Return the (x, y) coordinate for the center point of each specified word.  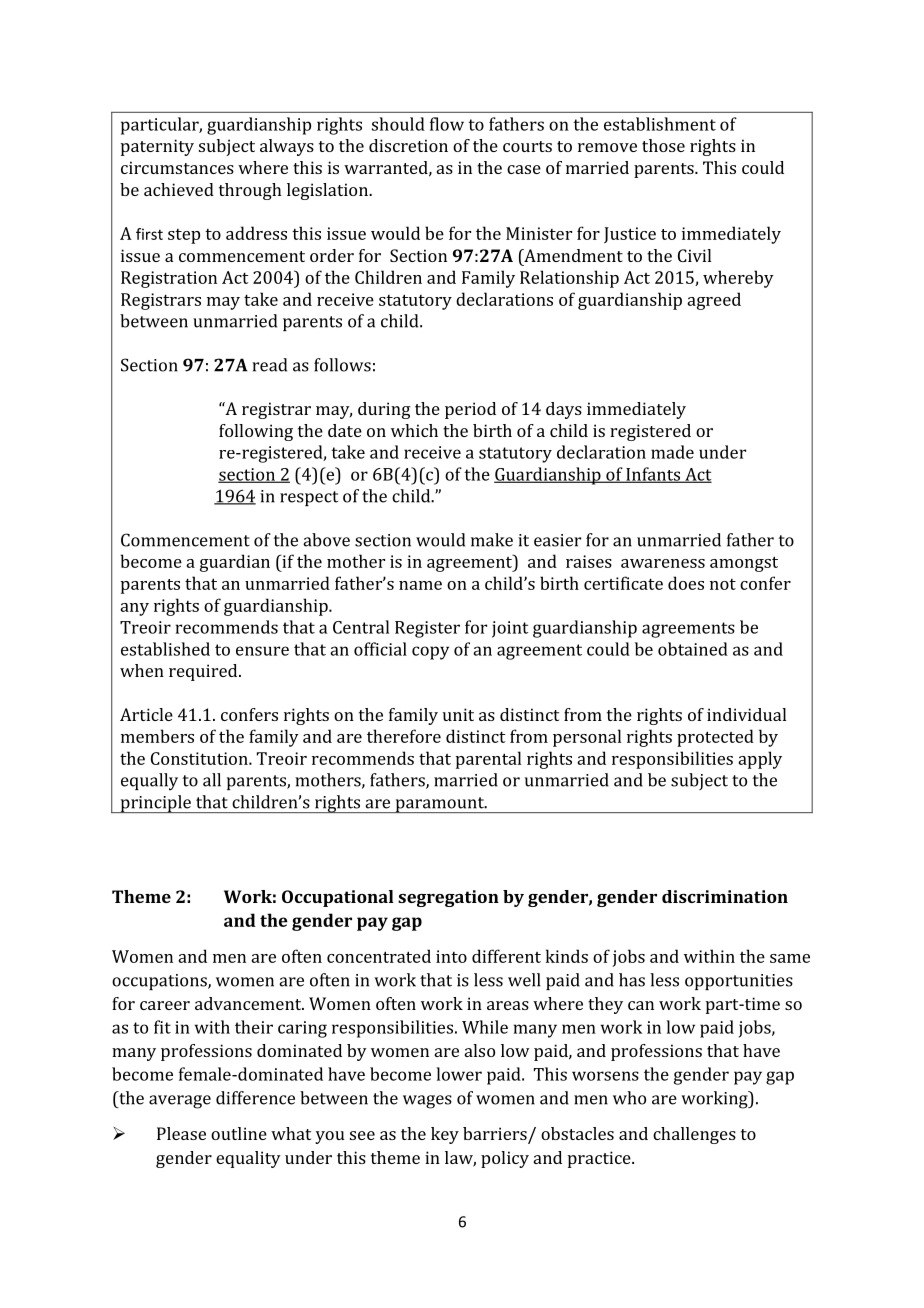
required (204, 672)
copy (430, 653)
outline (239, 1133)
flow (447, 124)
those (663, 145)
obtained (693, 649)
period (470, 410)
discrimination (725, 896)
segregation (448, 898)
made (672, 452)
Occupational (338, 898)
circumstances (177, 167)
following (256, 432)
